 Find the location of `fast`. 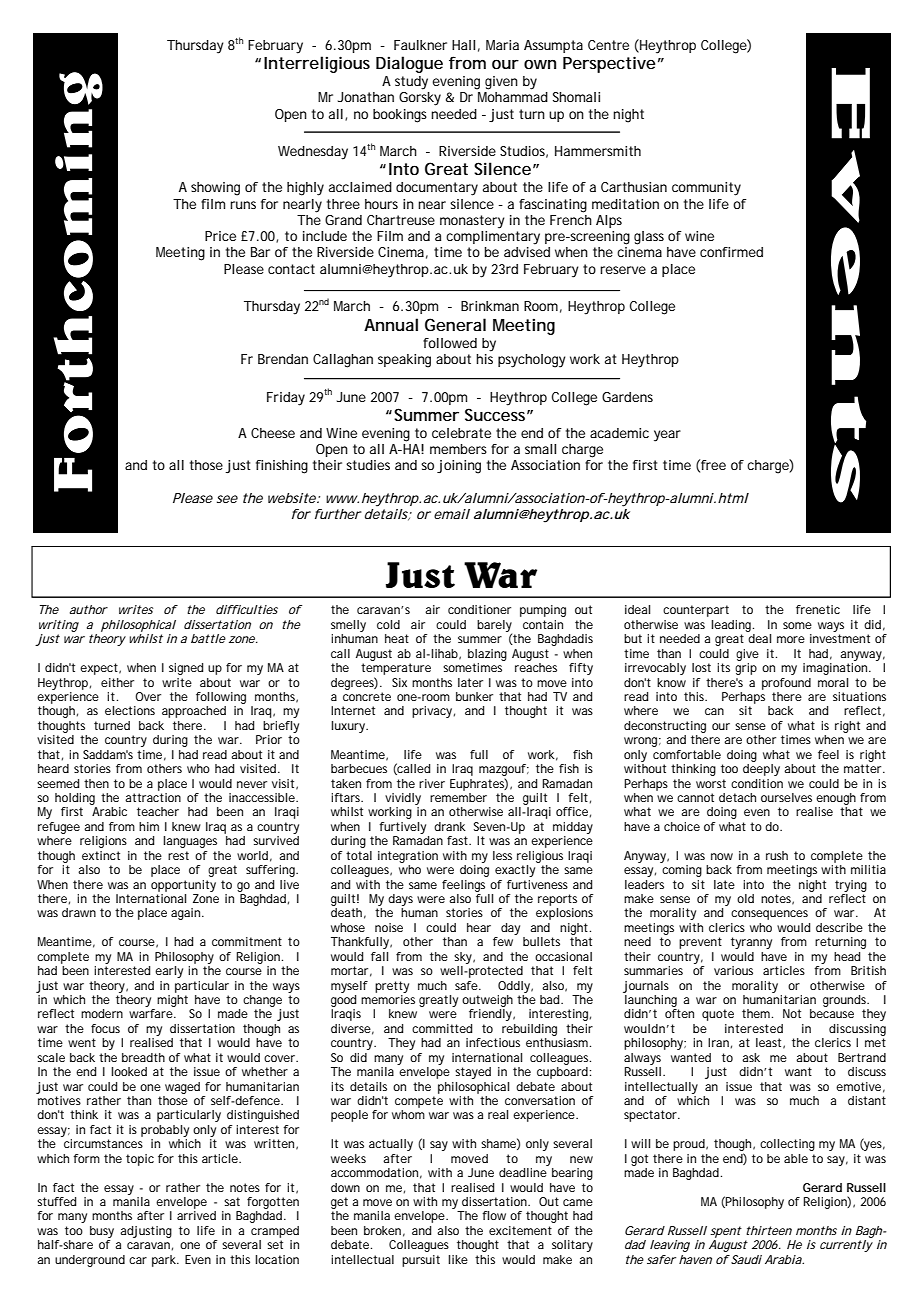

fast is located at coordinates (459, 840).
